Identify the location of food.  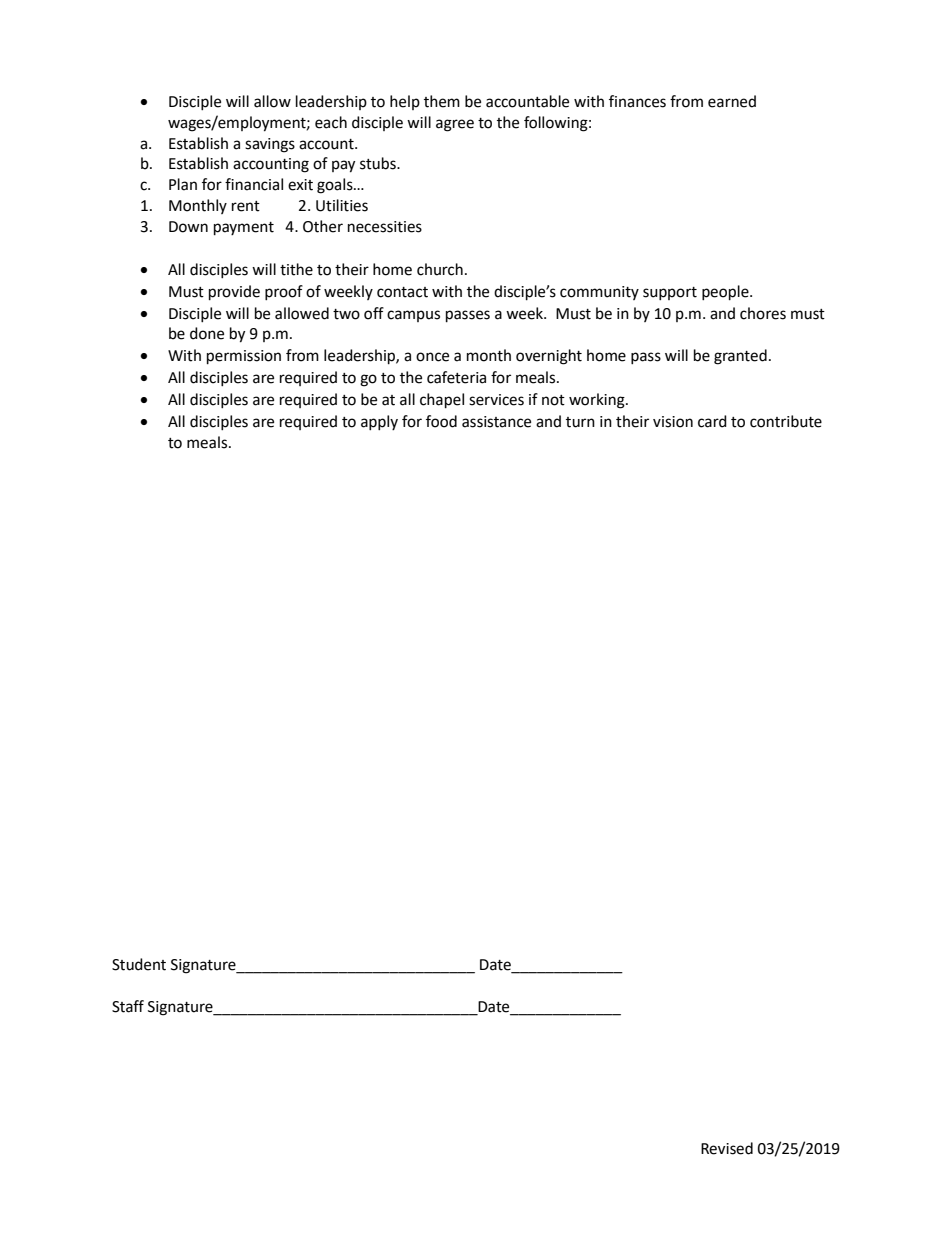
(441, 421).
